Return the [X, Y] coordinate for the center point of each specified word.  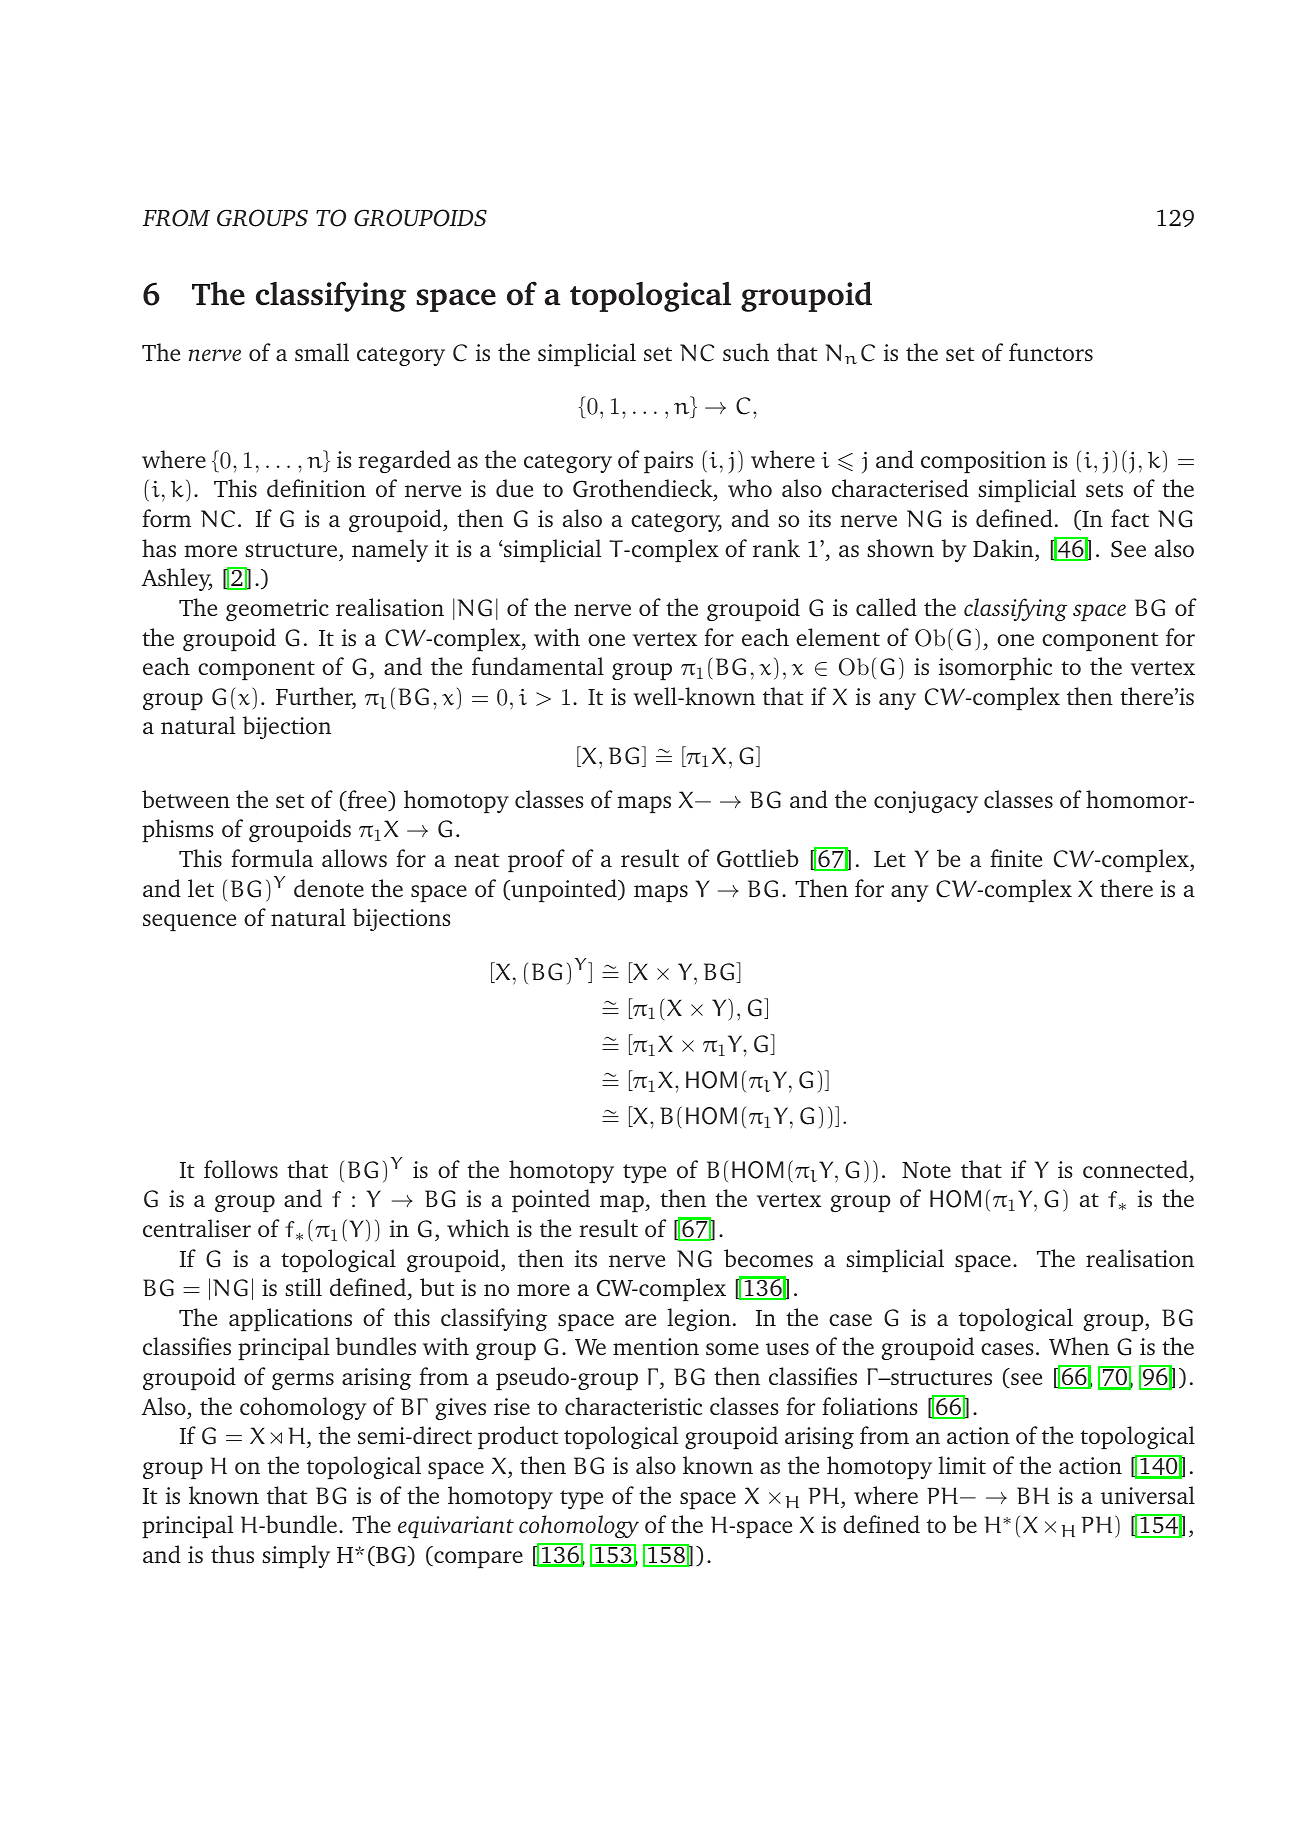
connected [1137, 1169]
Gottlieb [757, 858]
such [746, 352]
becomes [768, 1258]
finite [1016, 858]
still [303, 1287]
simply [296, 1556]
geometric [277, 610]
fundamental [538, 666]
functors [1051, 352]
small [322, 352]
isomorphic [995, 668]
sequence [189, 922]
